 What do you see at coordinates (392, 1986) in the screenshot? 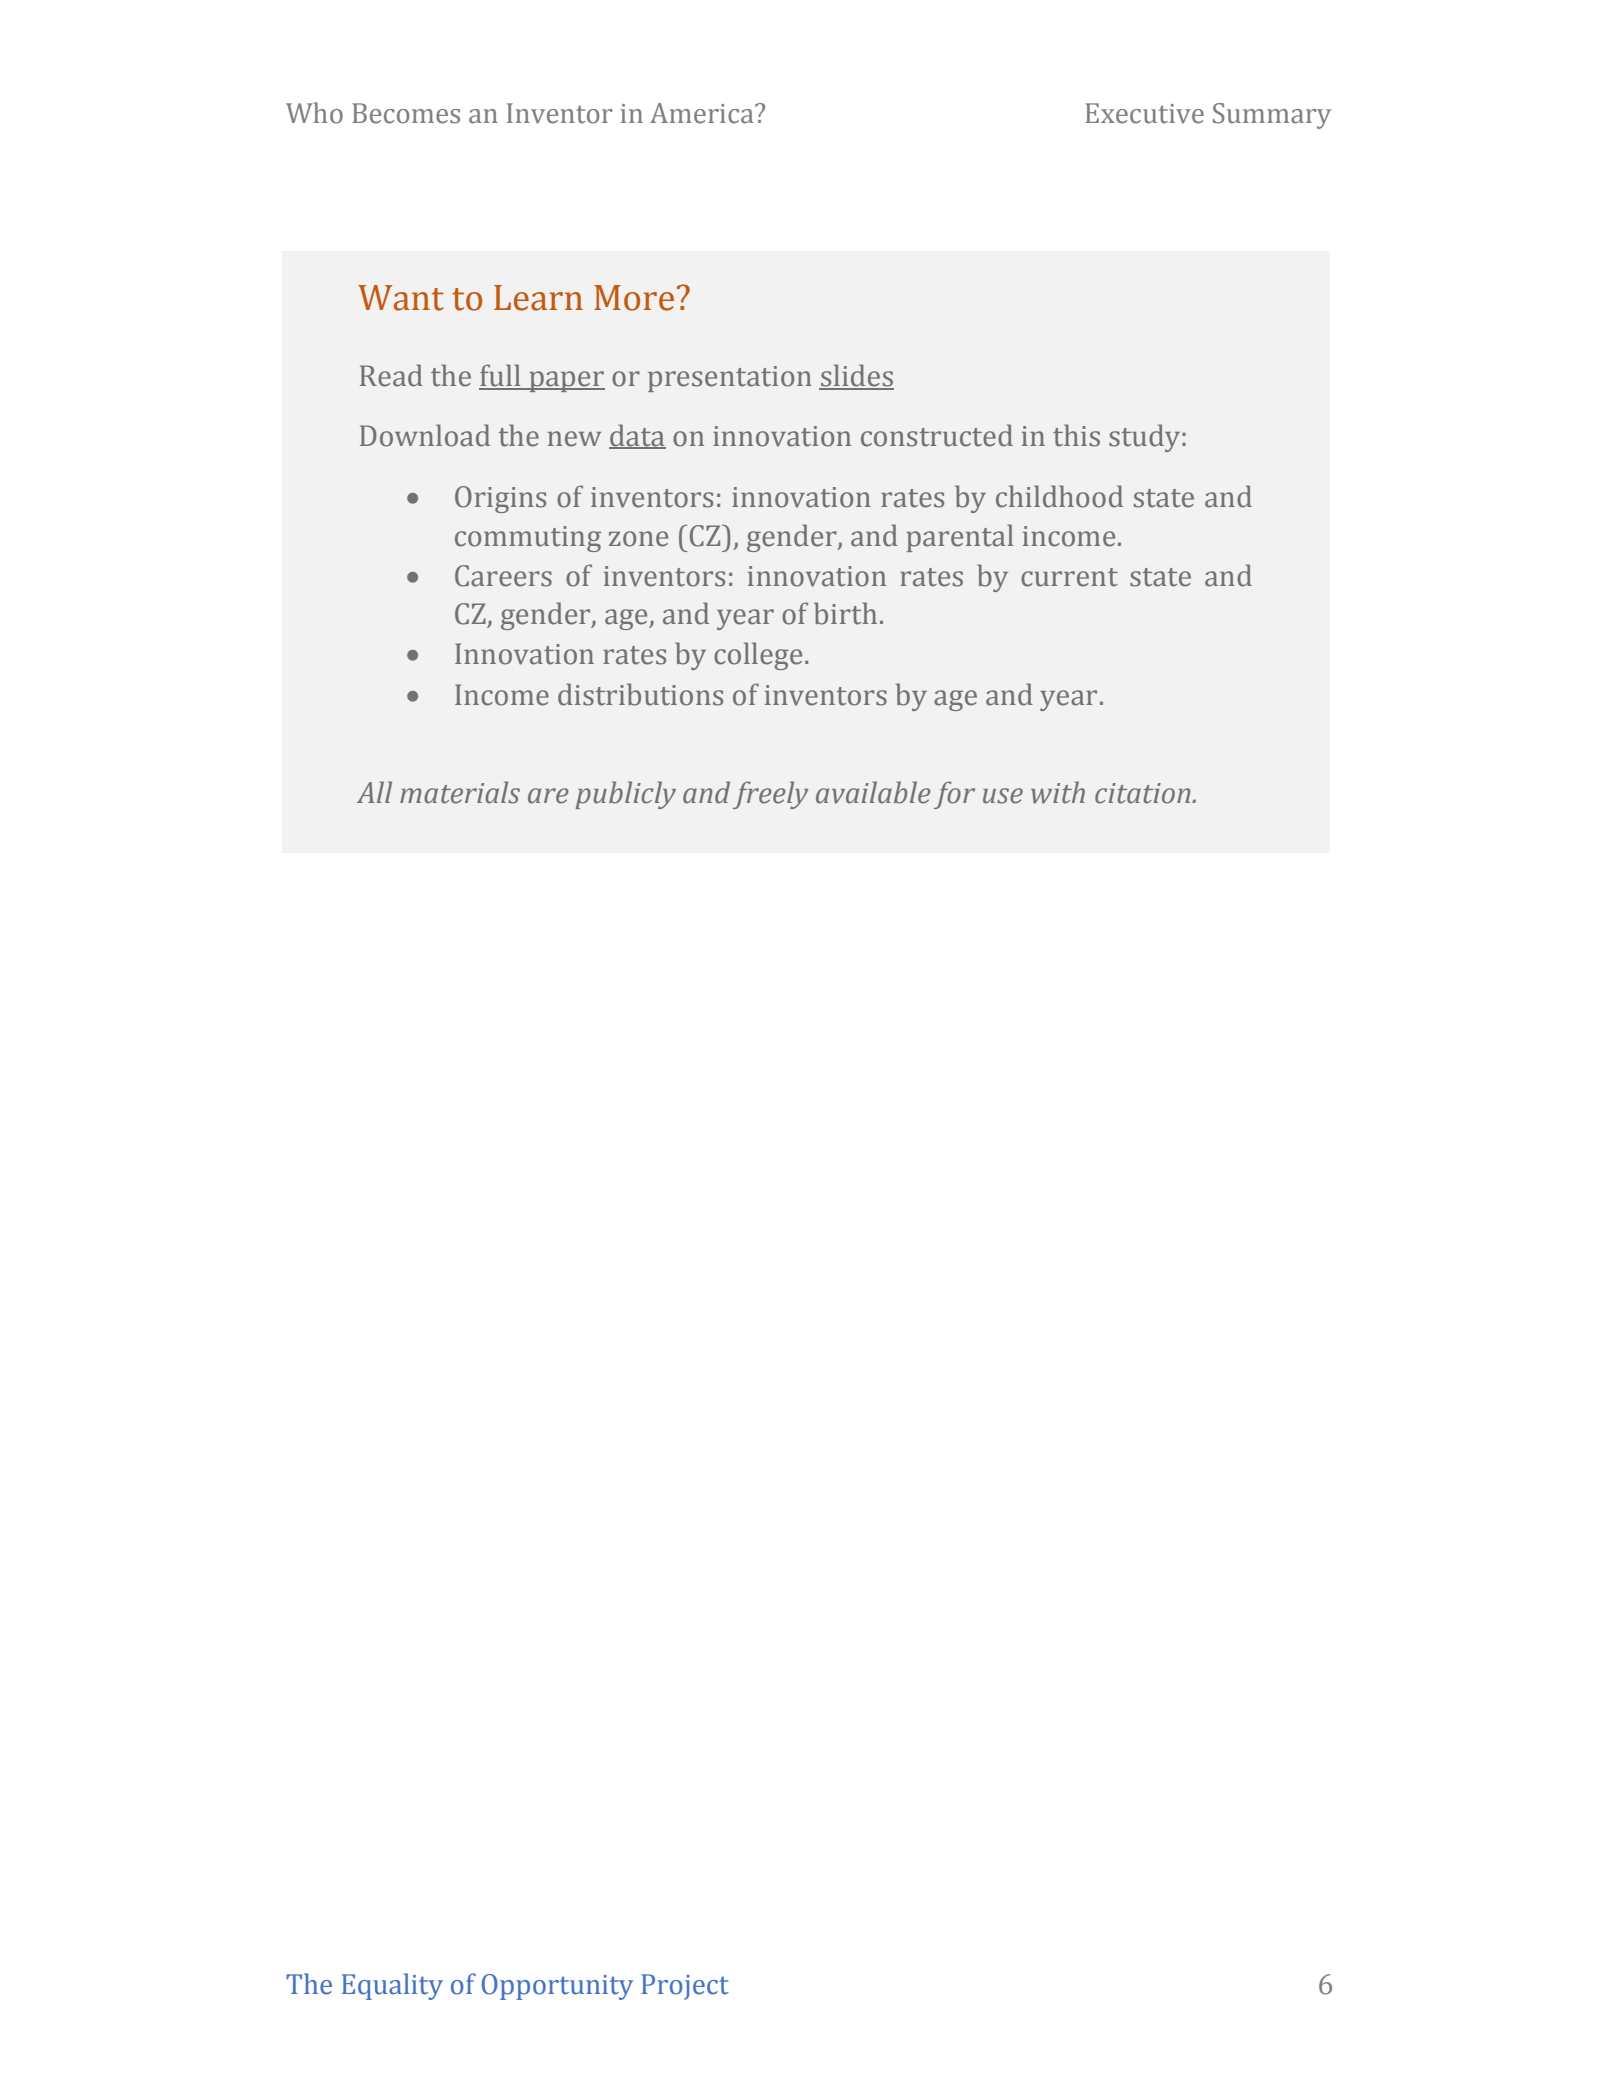
I see `Equality` at bounding box center [392, 1986].
